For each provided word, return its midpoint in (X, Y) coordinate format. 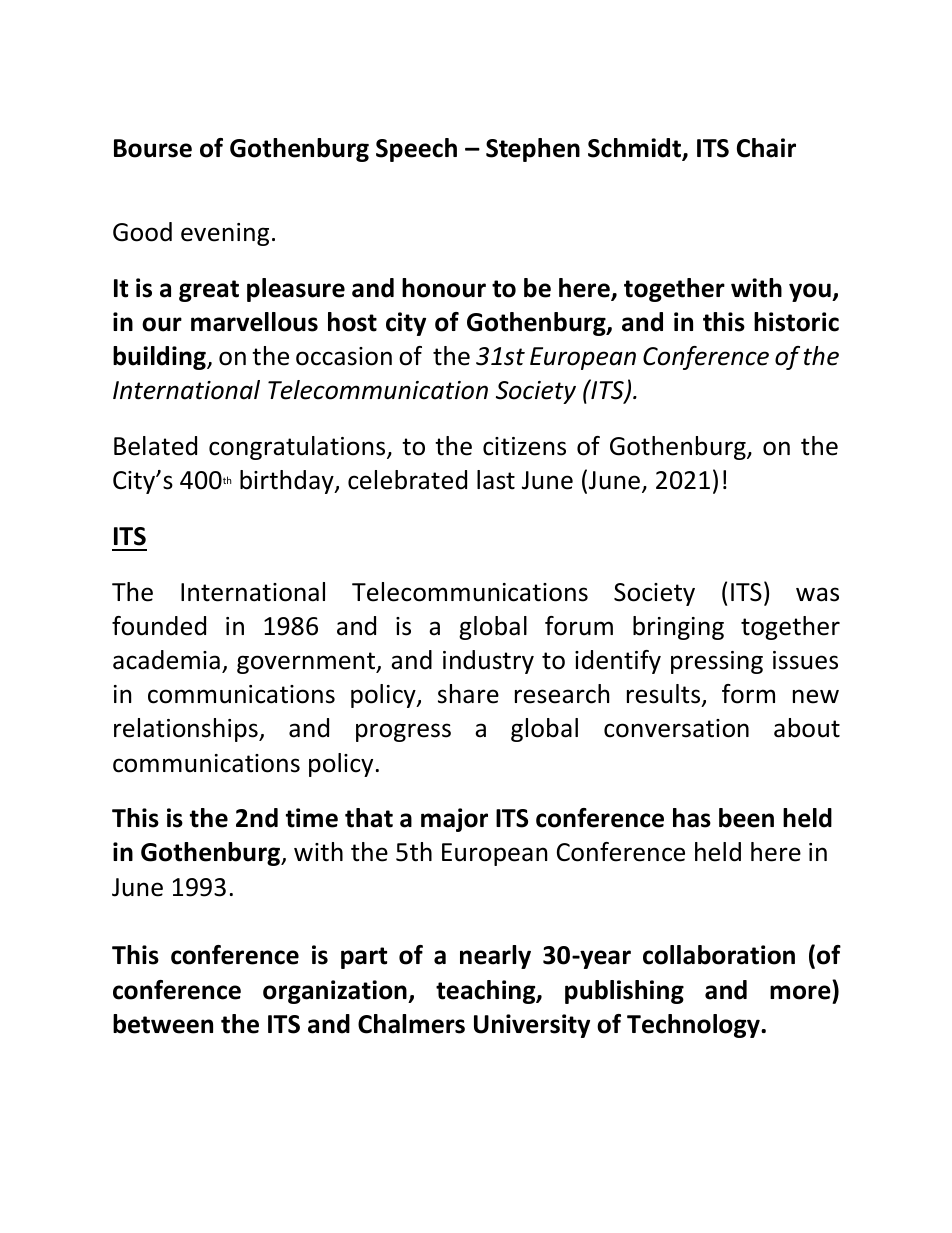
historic (796, 322)
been (746, 818)
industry (488, 662)
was (817, 594)
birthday (288, 482)
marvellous (254, 322)
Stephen (533, 150)
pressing (717, 662)
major (454, 820)
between (163, 1024)
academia (166, 660)
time (312, 818)
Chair (766, 148)
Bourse (153, 148)
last (496, 480)
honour (444, 288)
